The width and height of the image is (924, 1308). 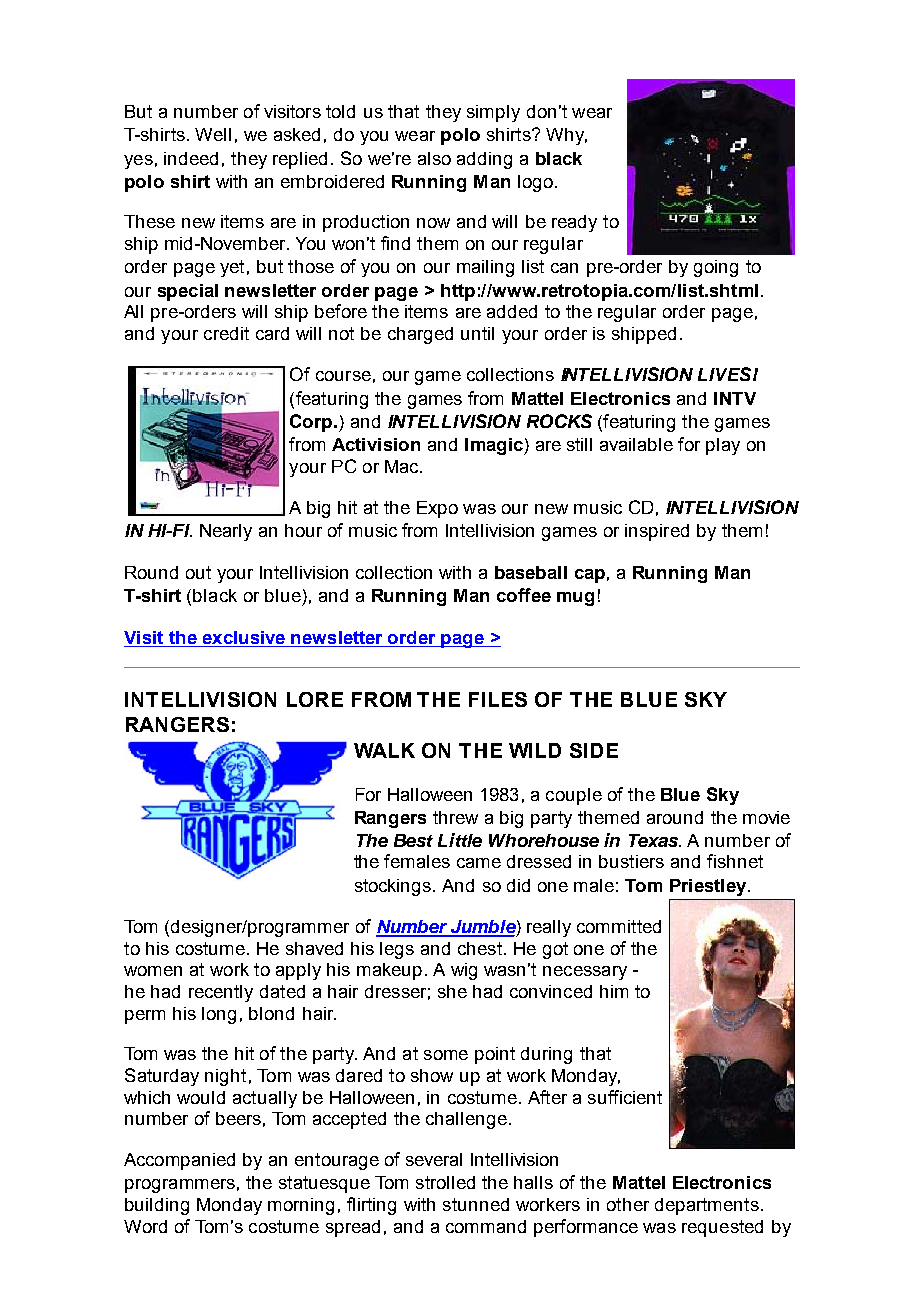 What do you see at coordinates (213, 134) in the image?
I see `Well` at bounding box center [213, 134].
